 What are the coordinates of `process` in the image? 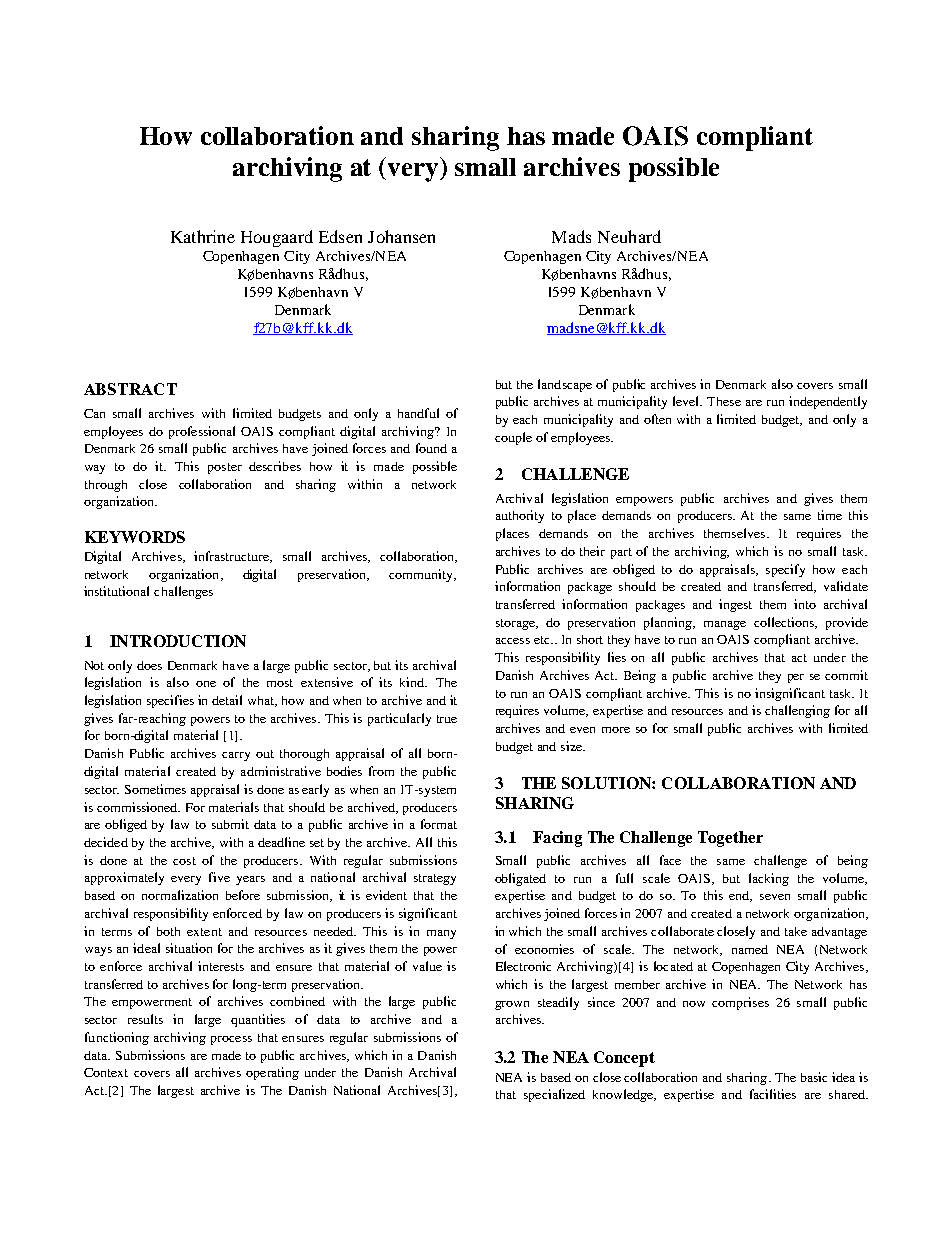 It's located at (231, 1040).
